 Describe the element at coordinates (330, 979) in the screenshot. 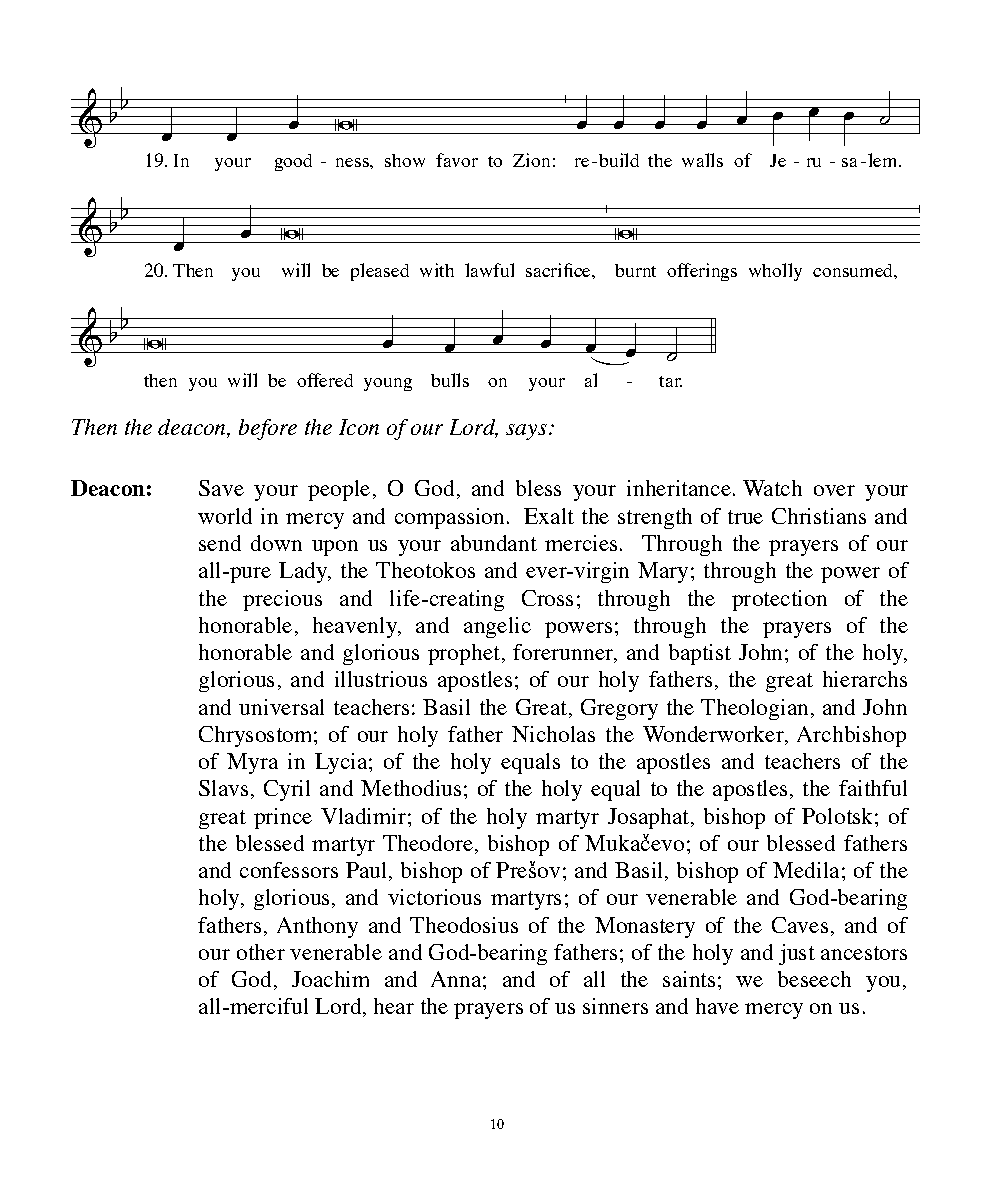

I see `Joachim` at that location.
